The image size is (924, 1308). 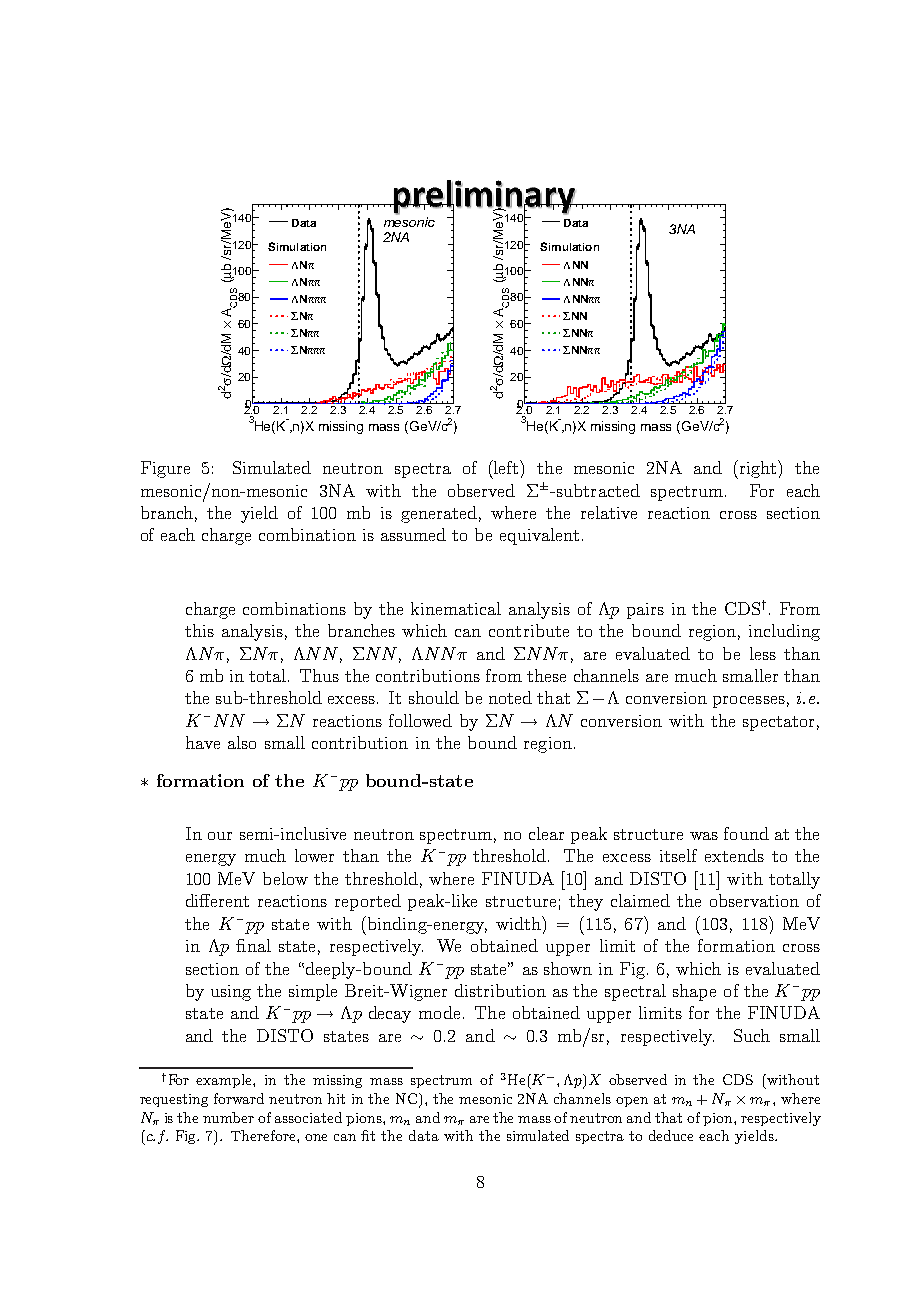 What do you see at coordinates (506, 467) in the page?
I see `left` at bounding box center [506, 467].
